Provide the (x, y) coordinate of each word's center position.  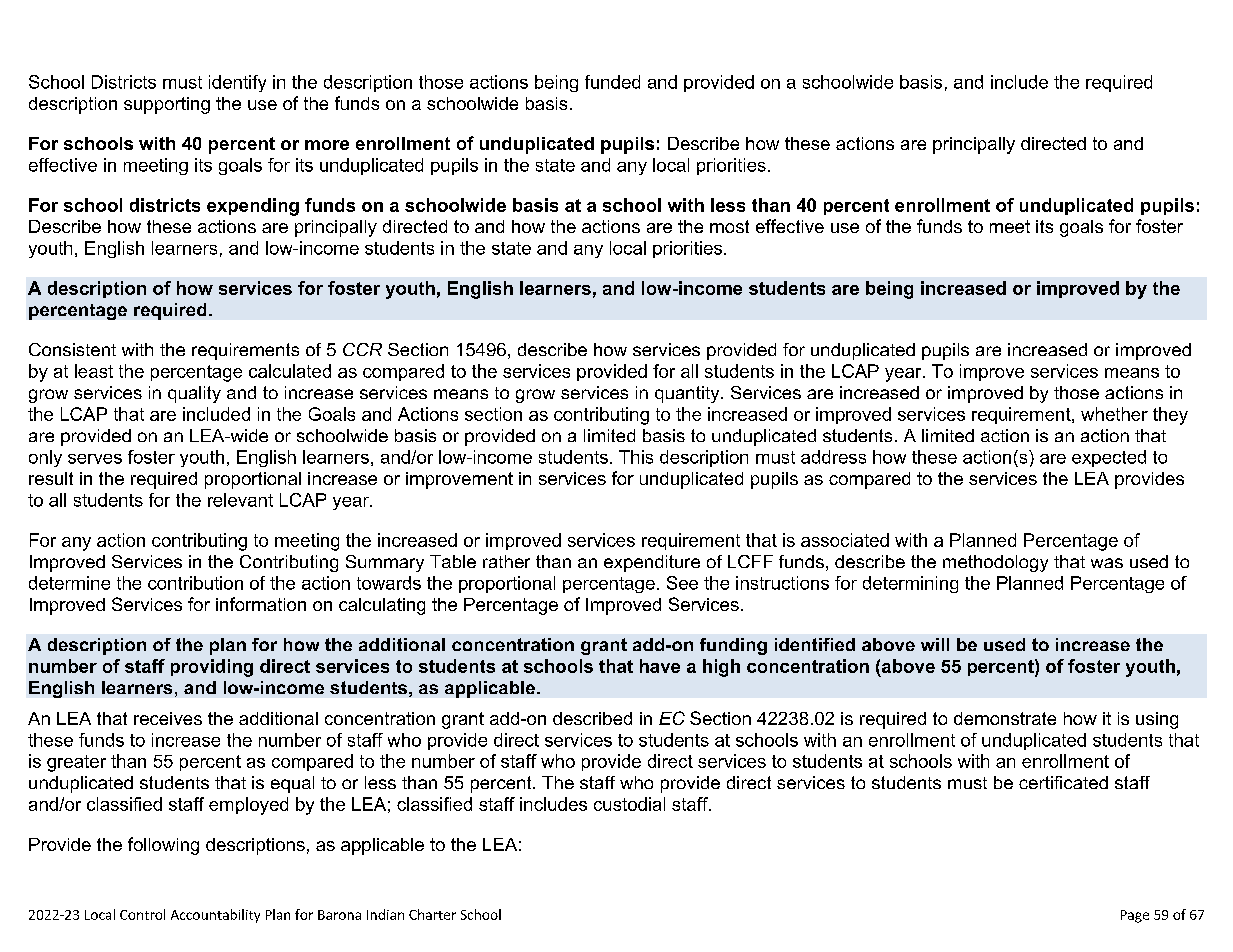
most (729, 226)
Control (142, 914)
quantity (688, 394)
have (660, 666)
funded (612, 82)
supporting (167, 105)
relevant (240, 500)
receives (168, 718)
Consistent (72, 349)
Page (1135, 916)
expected (1109, 458)
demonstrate (1005, 718)
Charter (432, 914)
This (636, 457)
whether (1114, 414)
